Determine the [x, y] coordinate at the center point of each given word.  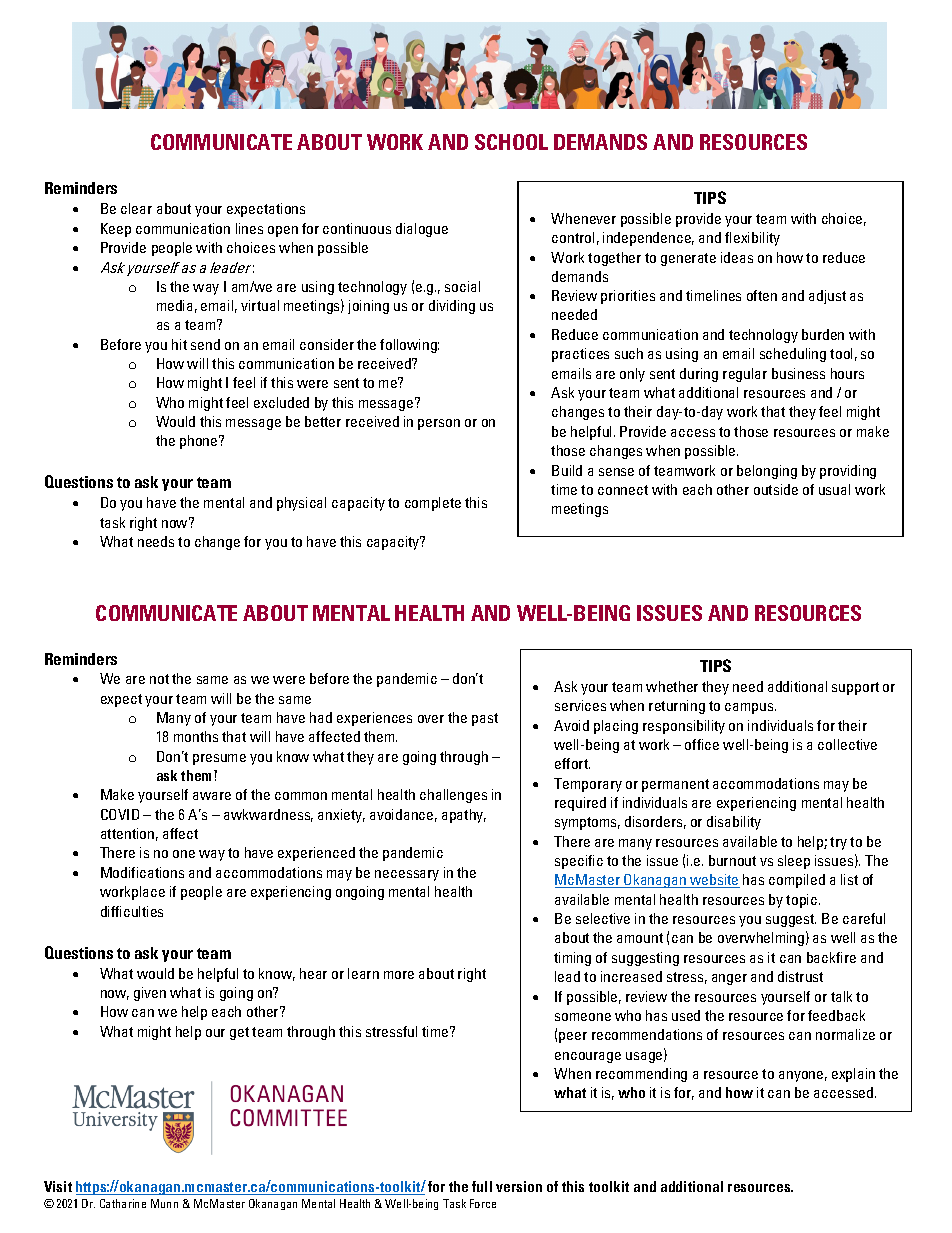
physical [301, 504]
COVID [120, 814]
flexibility [752, 239]
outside [776, 489]
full [482, 1186]
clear [136, 208]
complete [433, 504]
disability [734, 823]
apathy [464, 816]
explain [853, 1075]
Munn [164, 1203]
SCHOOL [511, 142]
